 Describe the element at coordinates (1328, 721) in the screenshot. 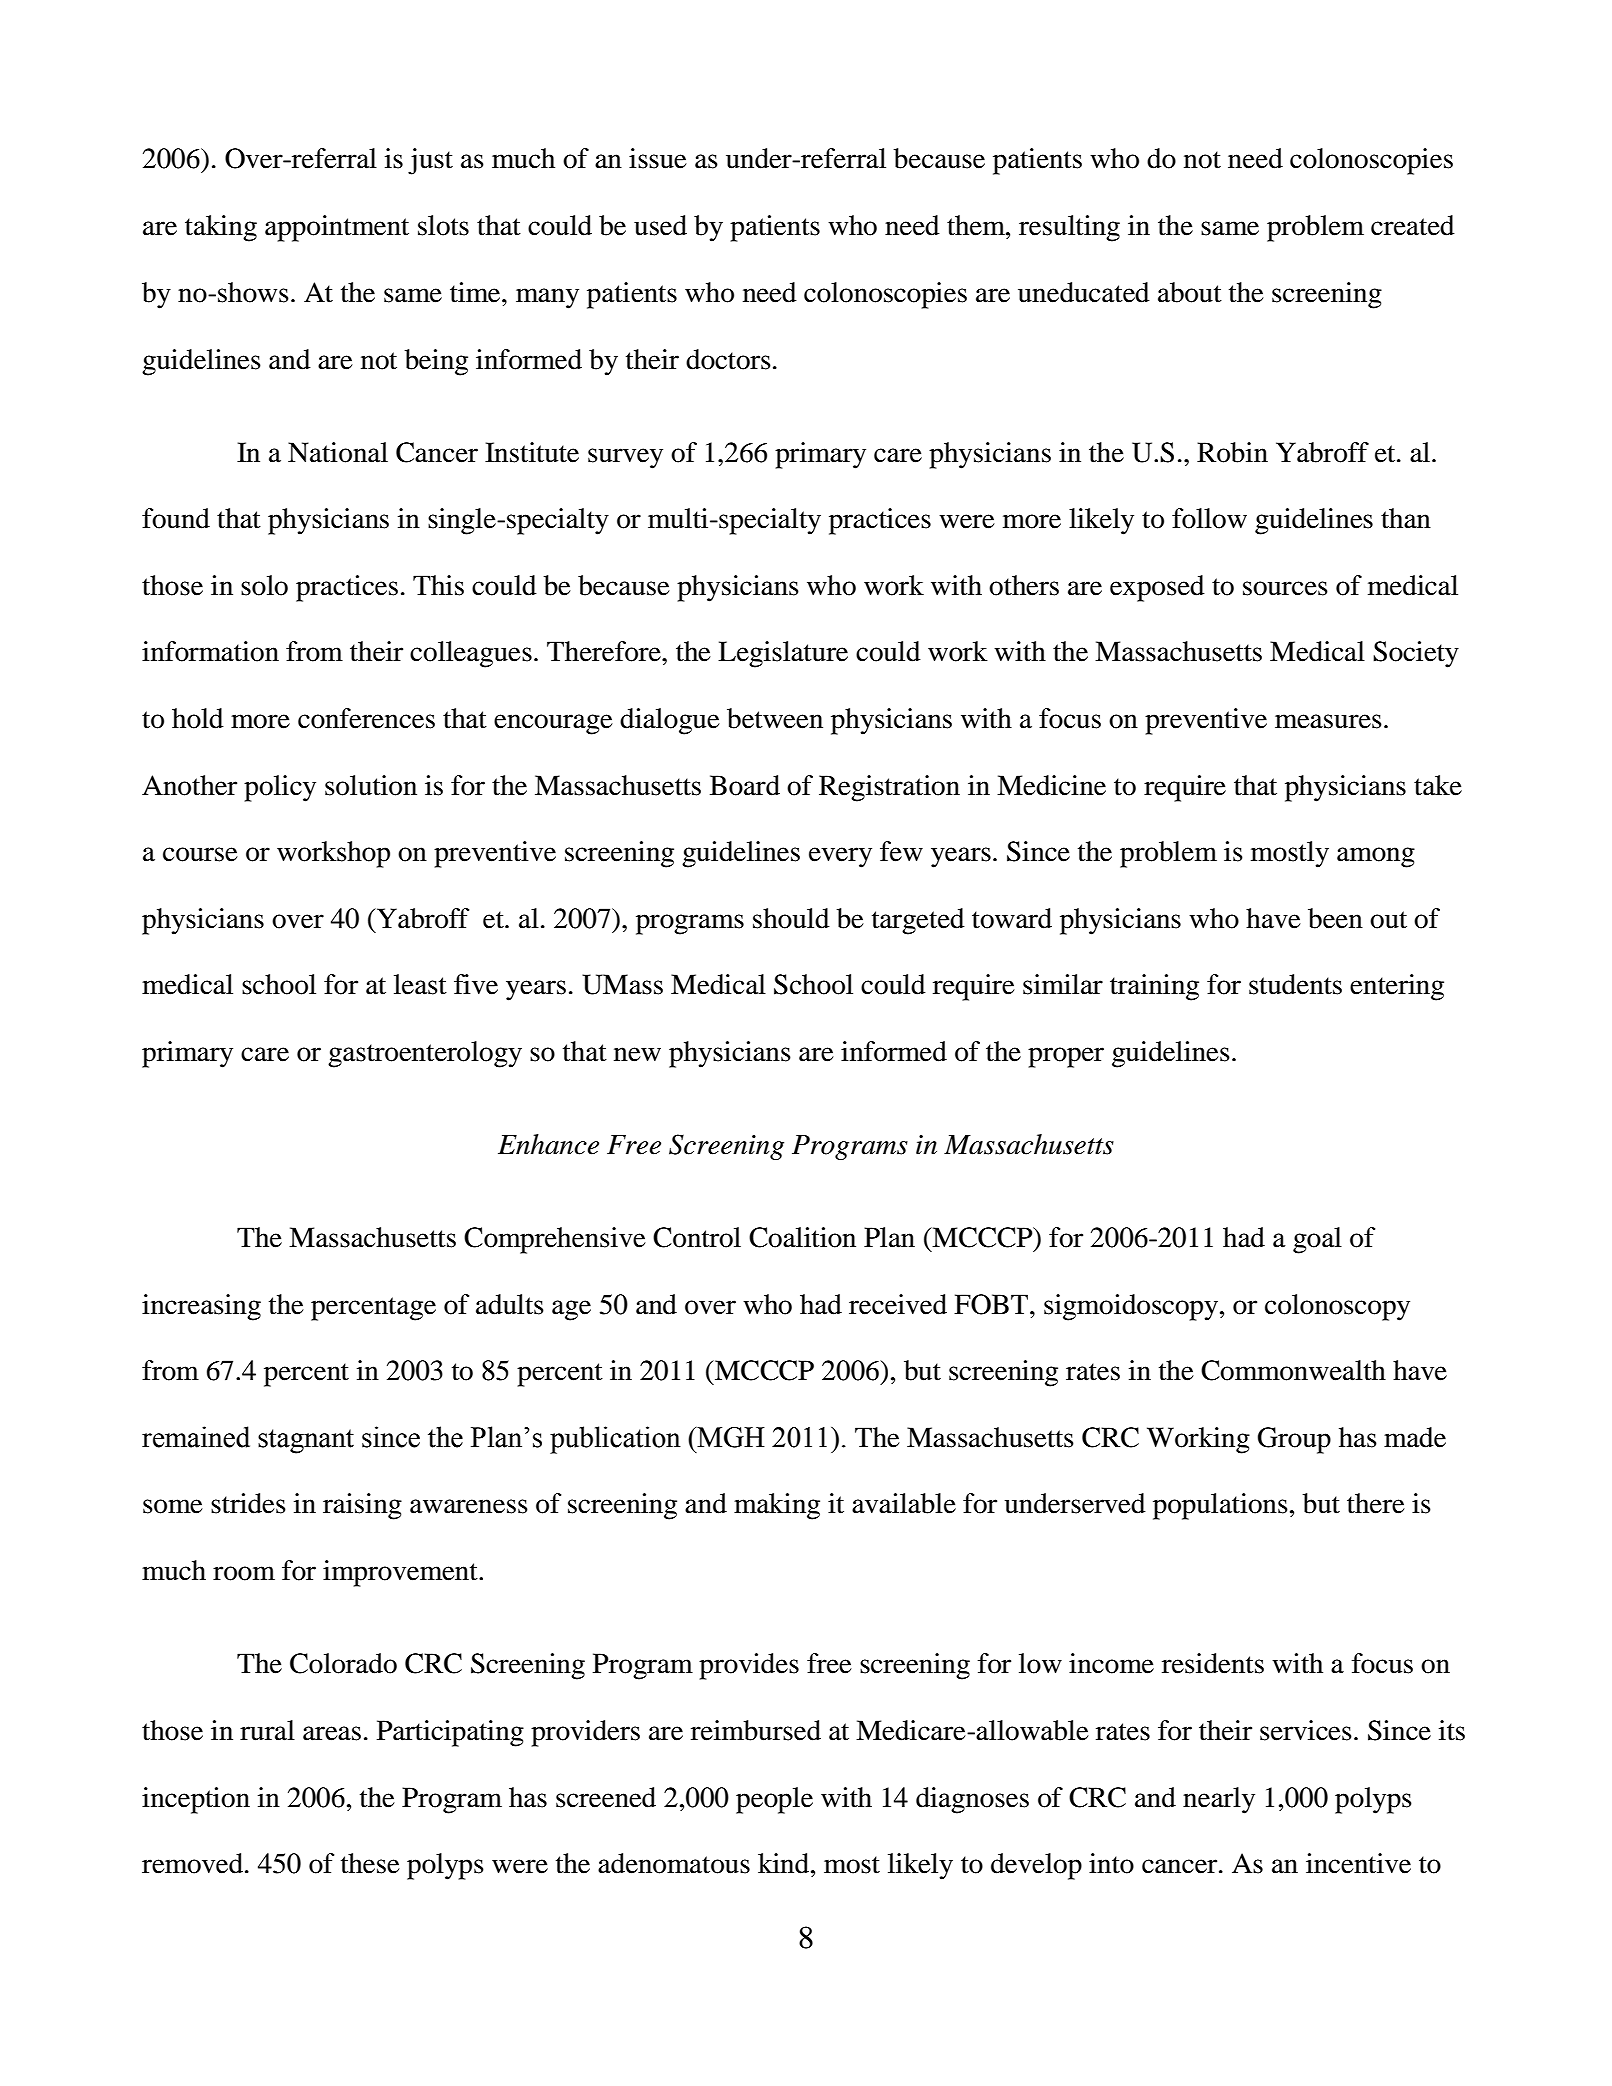

I see `measures` at that location.
